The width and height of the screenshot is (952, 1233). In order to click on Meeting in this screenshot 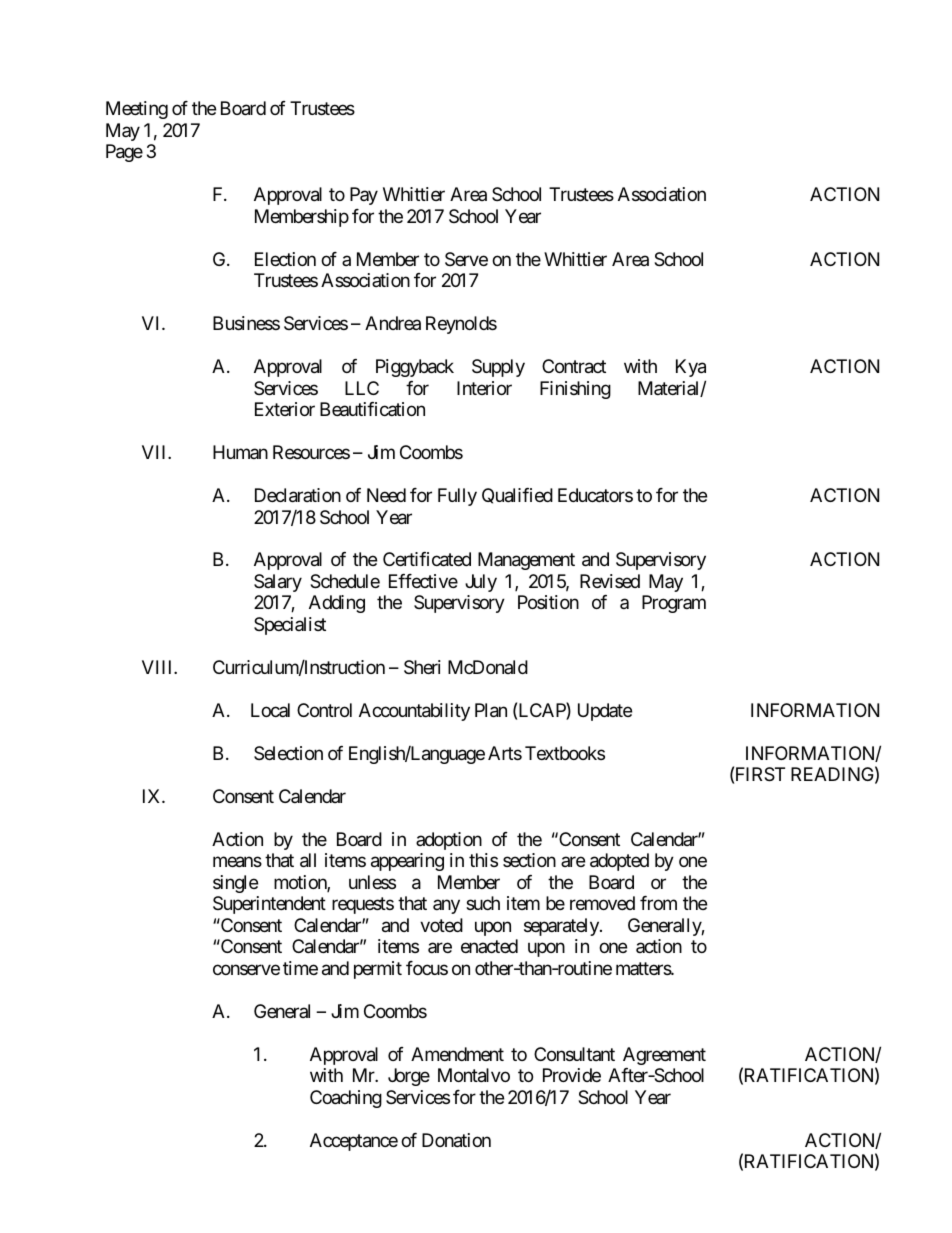, I will do `click(137, 110)`.
